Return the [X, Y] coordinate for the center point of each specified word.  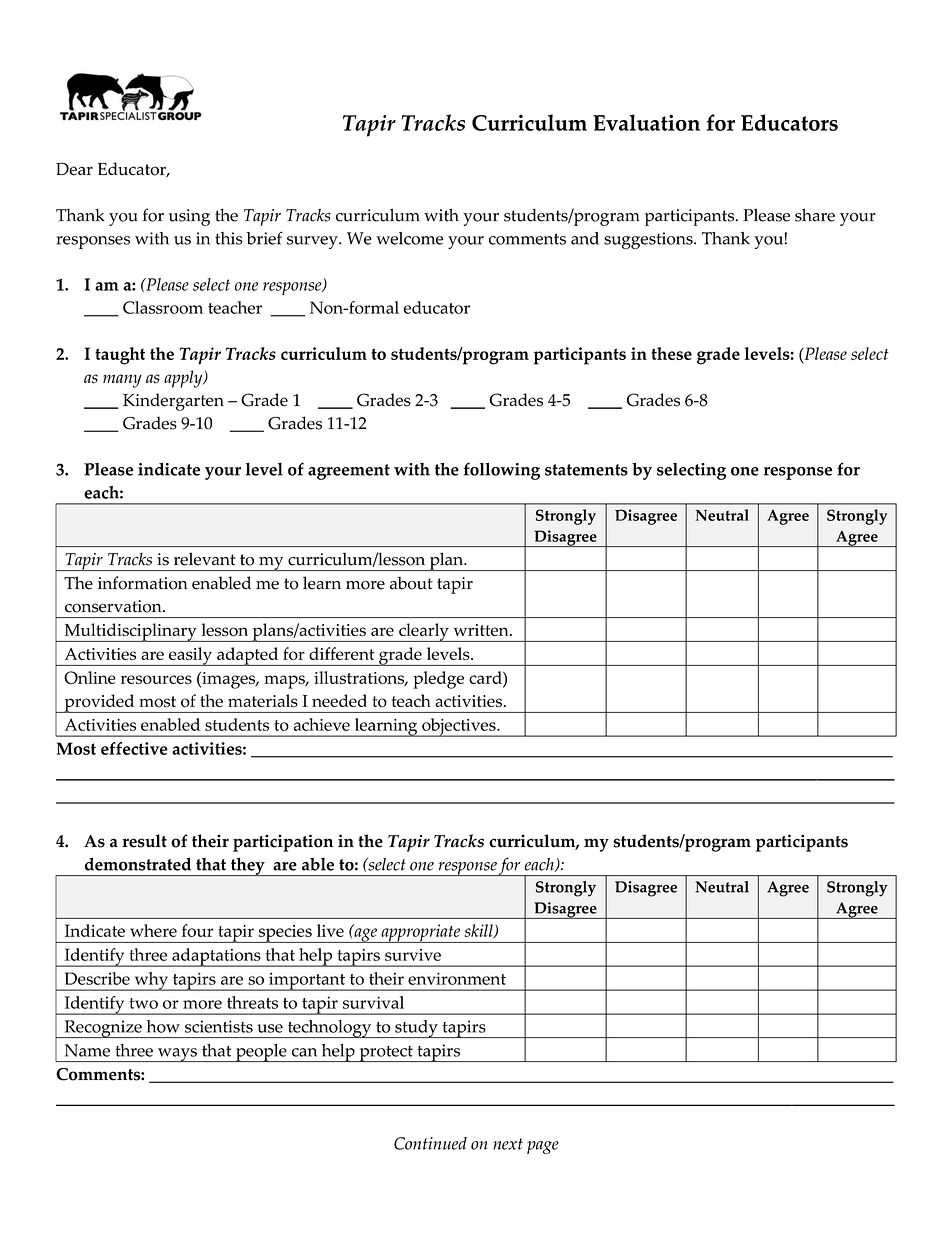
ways [177, 1055]
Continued [430, 1143]
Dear [74, 169]
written [482, 630]
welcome [410, 238]
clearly [424, 632]
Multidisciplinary [130, 632]
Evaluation [646, 122]
